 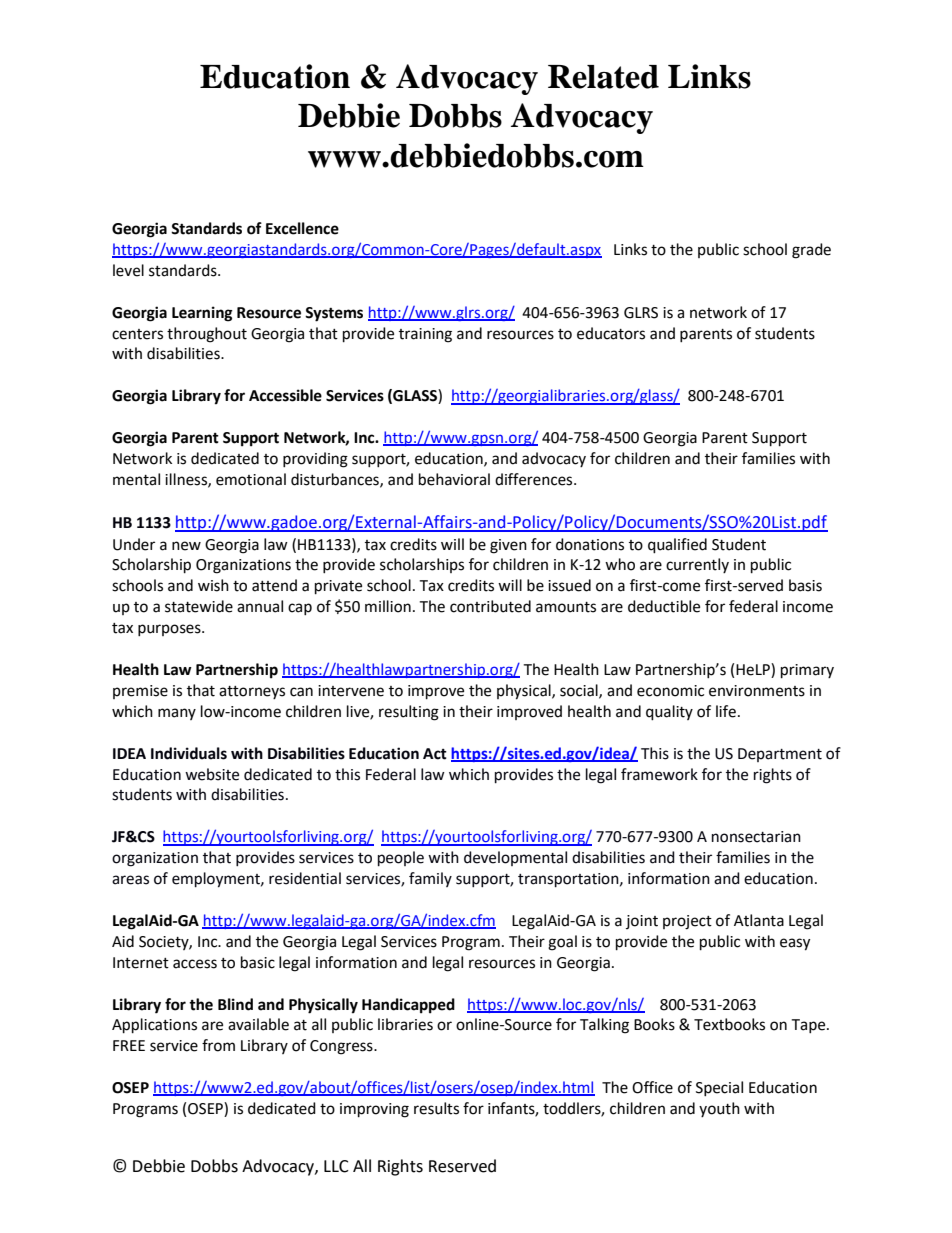 What do you see at coordinates (603, 77) in the image?
I see `Related` at bounding box center [603, 77].
